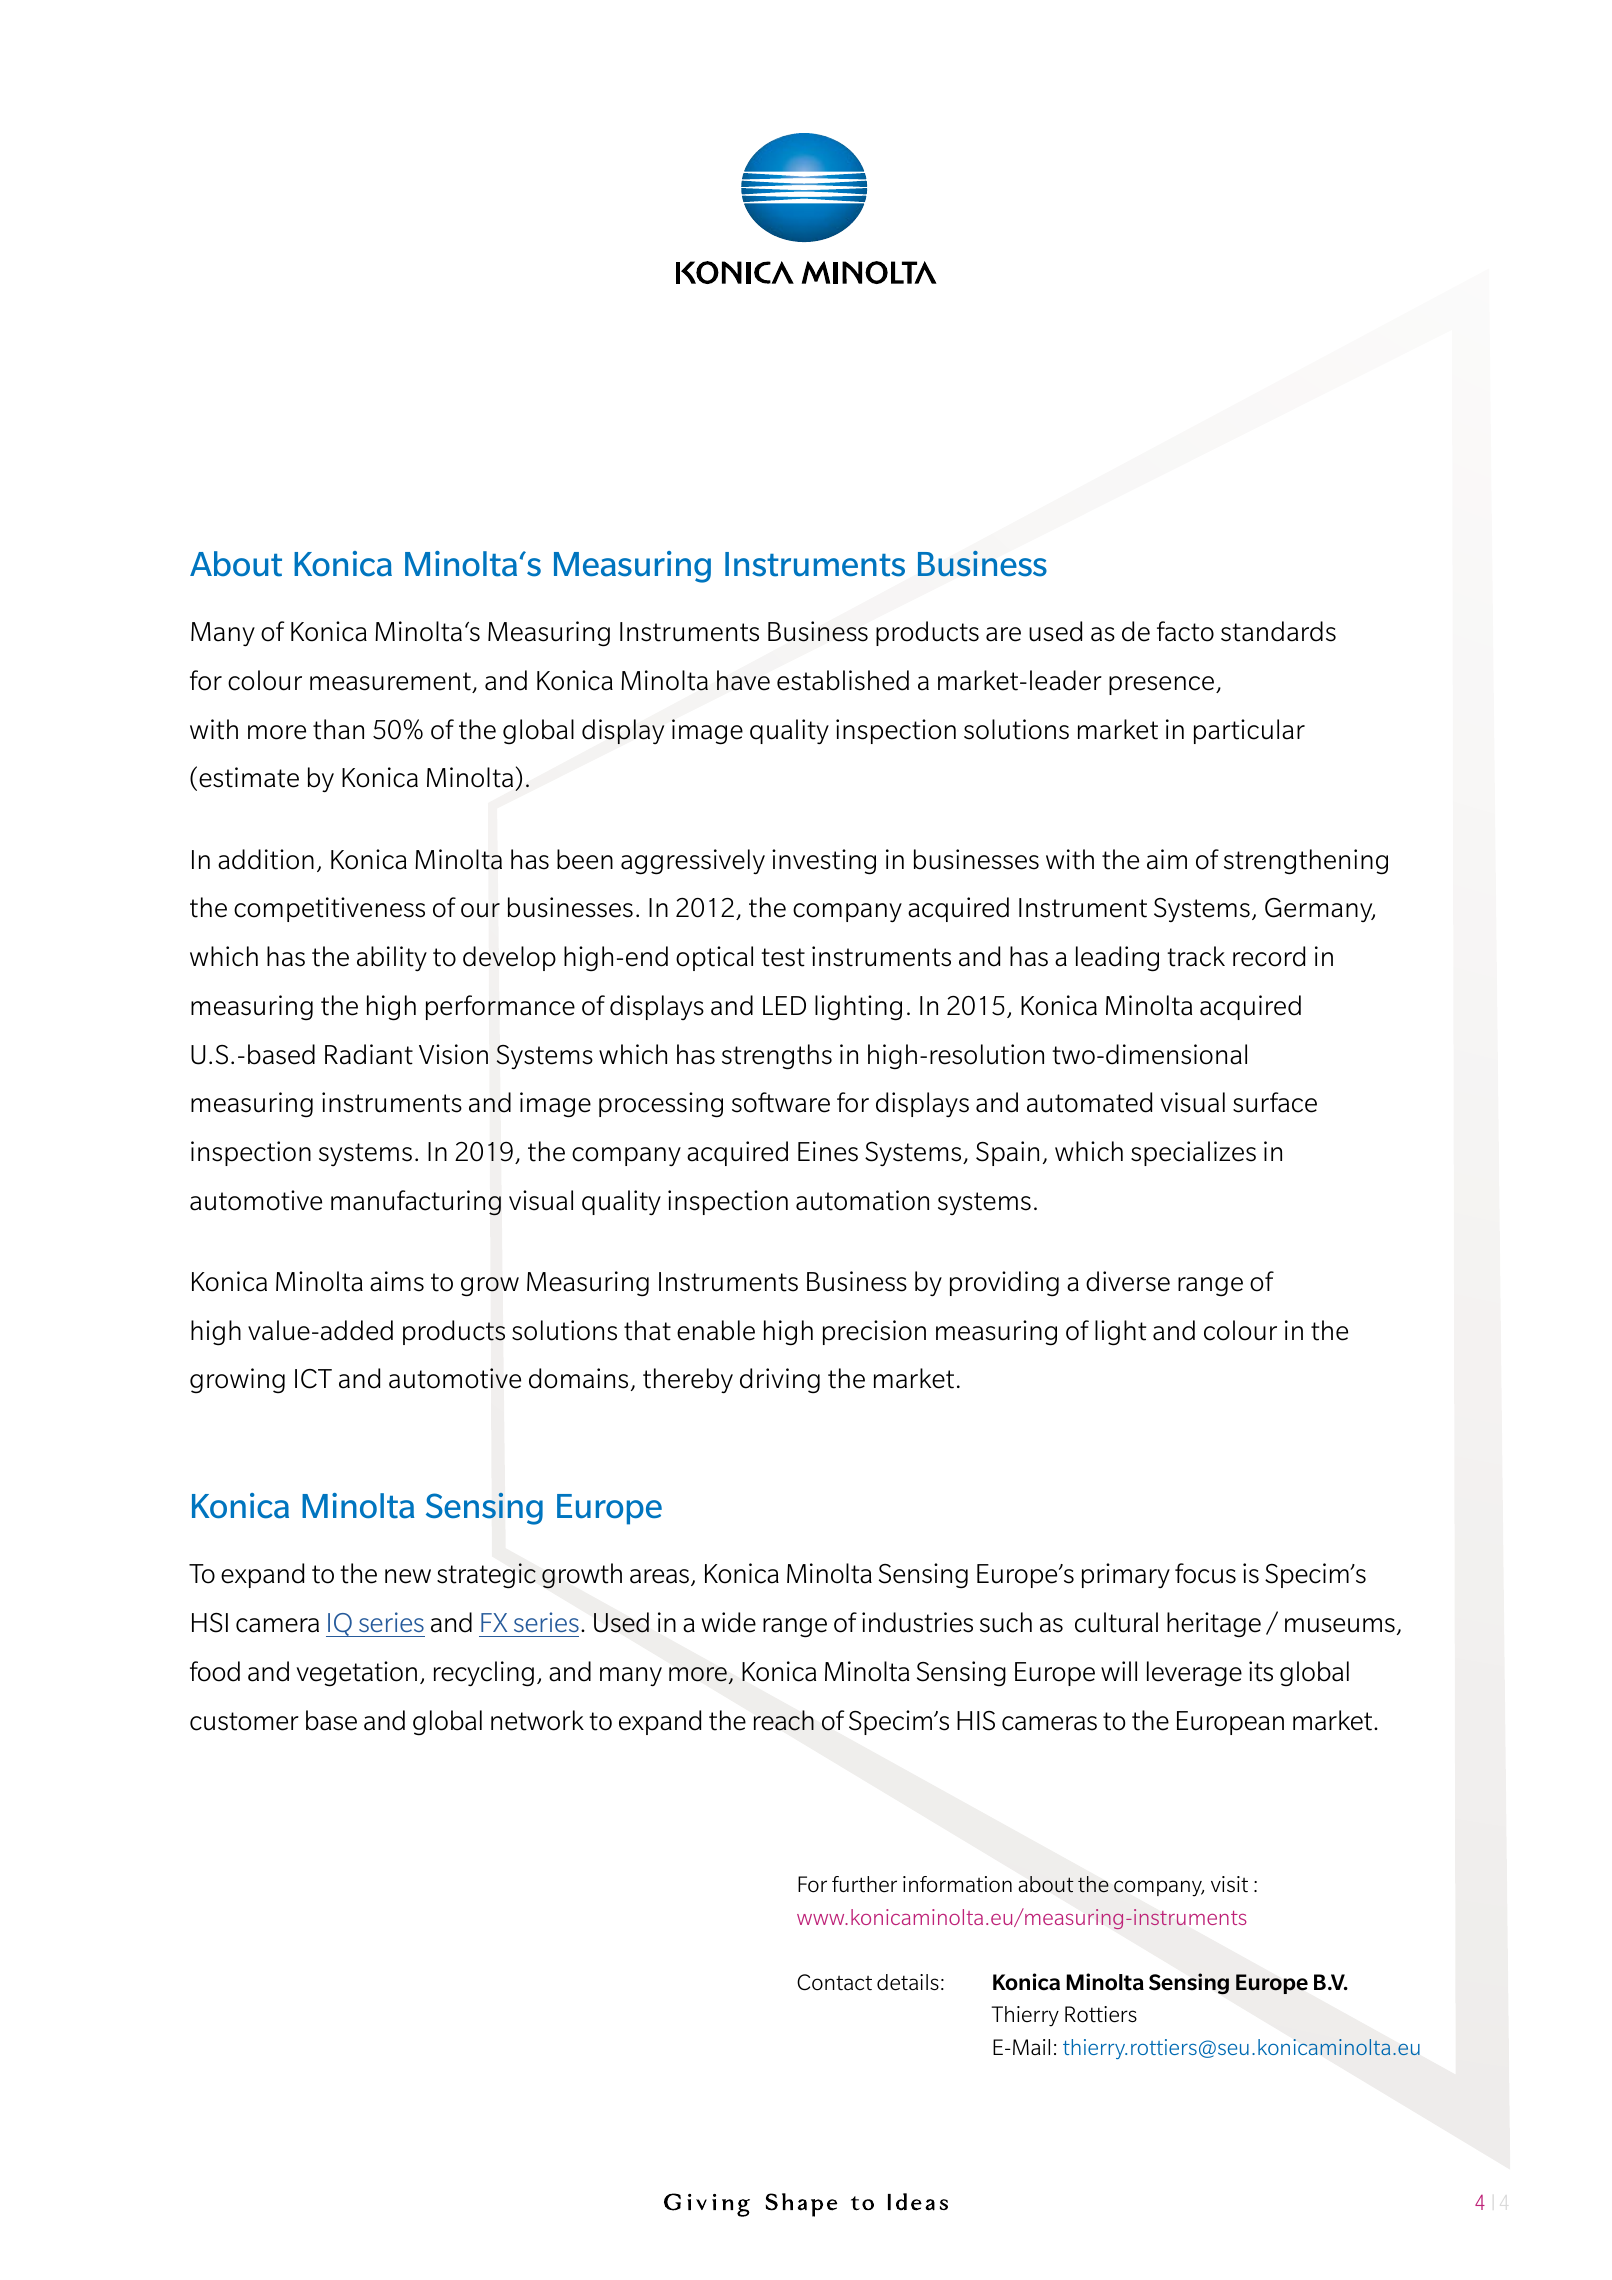 The width and height of the document is (1612, 2280). I want to click on have, so click(743, 680).
